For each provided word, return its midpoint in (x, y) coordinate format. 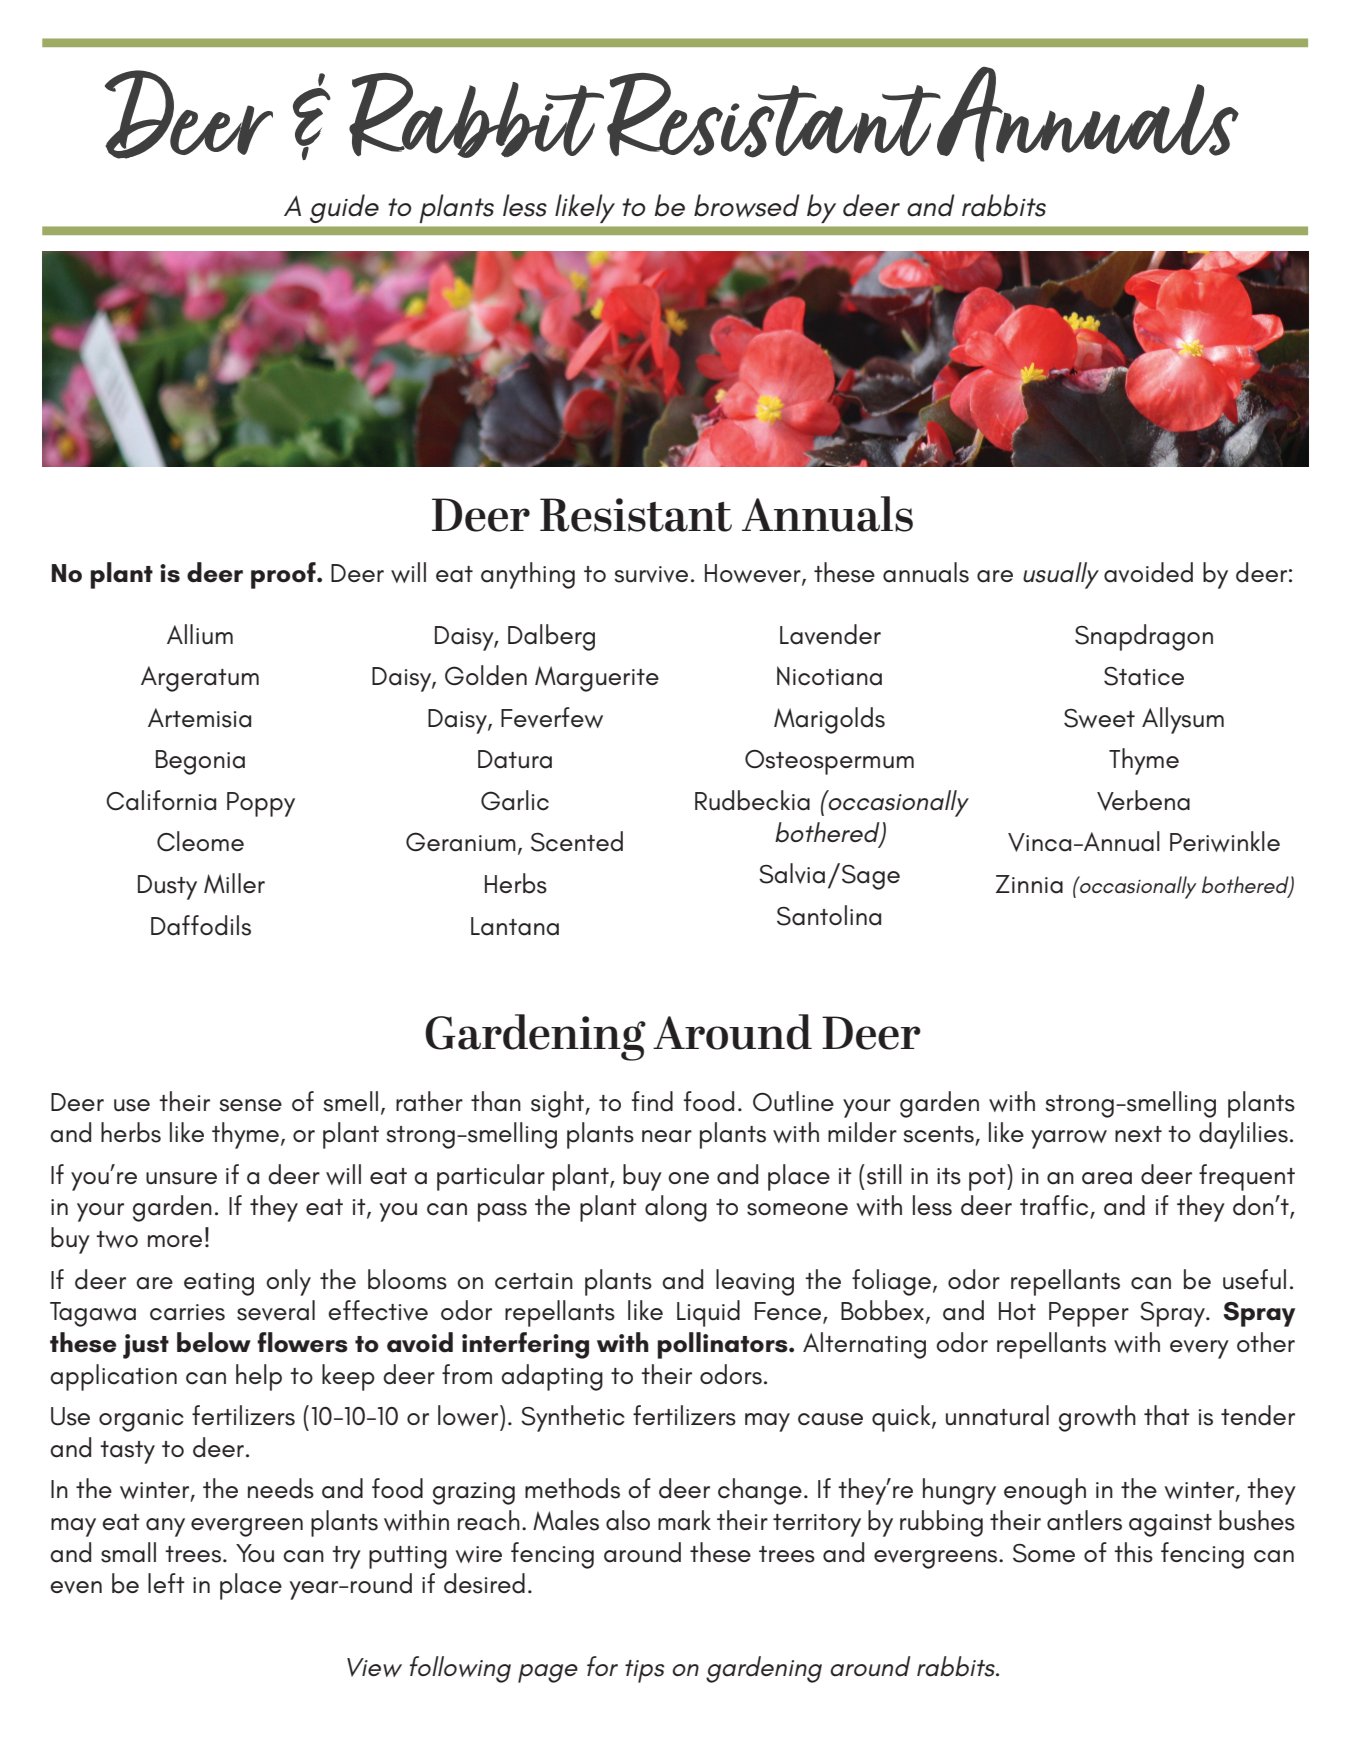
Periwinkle (1225, 841)
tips (644, 1671)
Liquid (708, 1313)
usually (1061, 575)
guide (344, 208)
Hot (1017, 1311)
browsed (747, 205)
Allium (200, 634)
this (1133, 1552)
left (166, 1583)
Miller (234, 883)
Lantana (515, 926)
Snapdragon (1144, 637)
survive (651, 574)
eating (219, 1284)
